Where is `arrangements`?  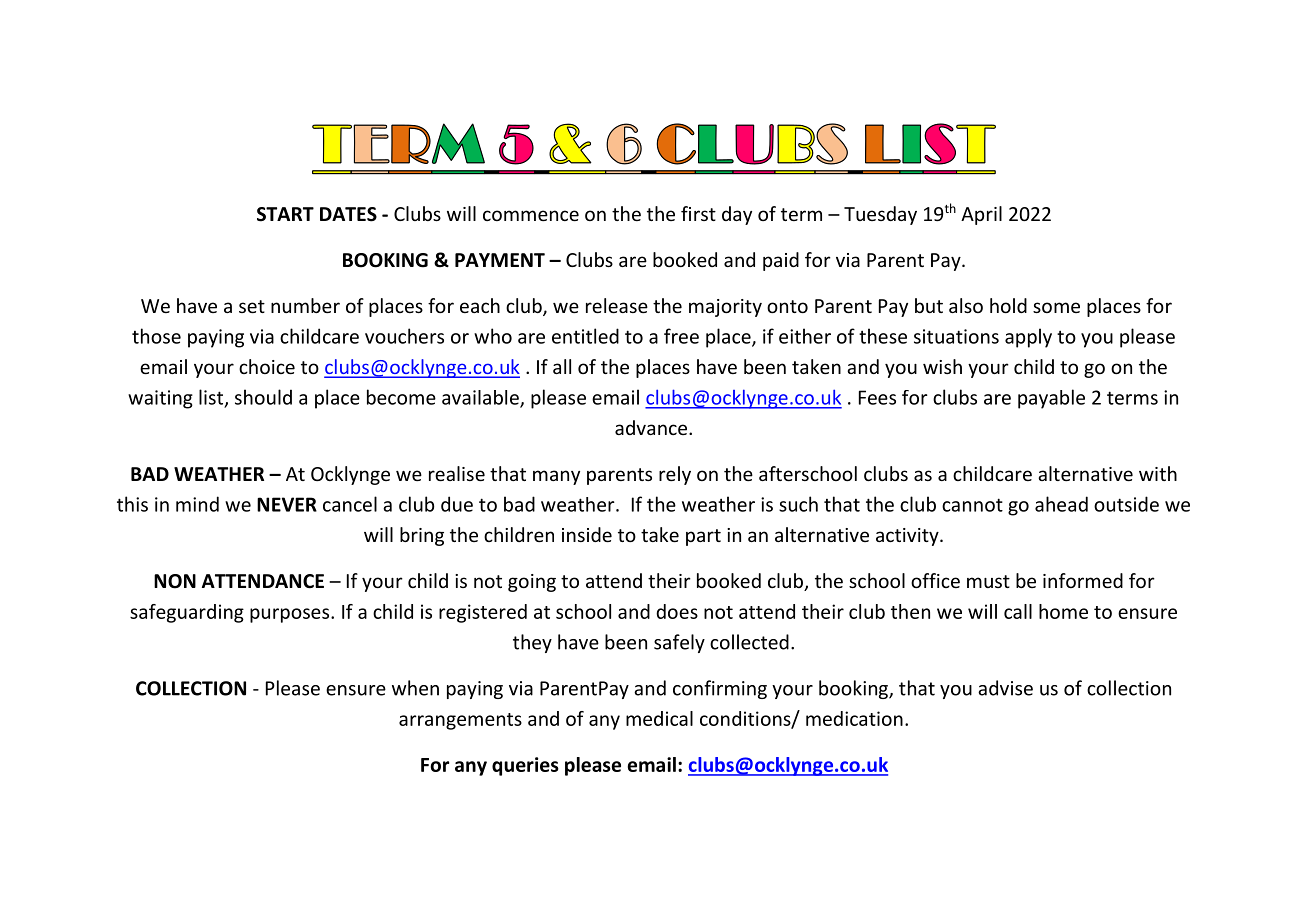 arrangements is located at coordinates (460, 721).
